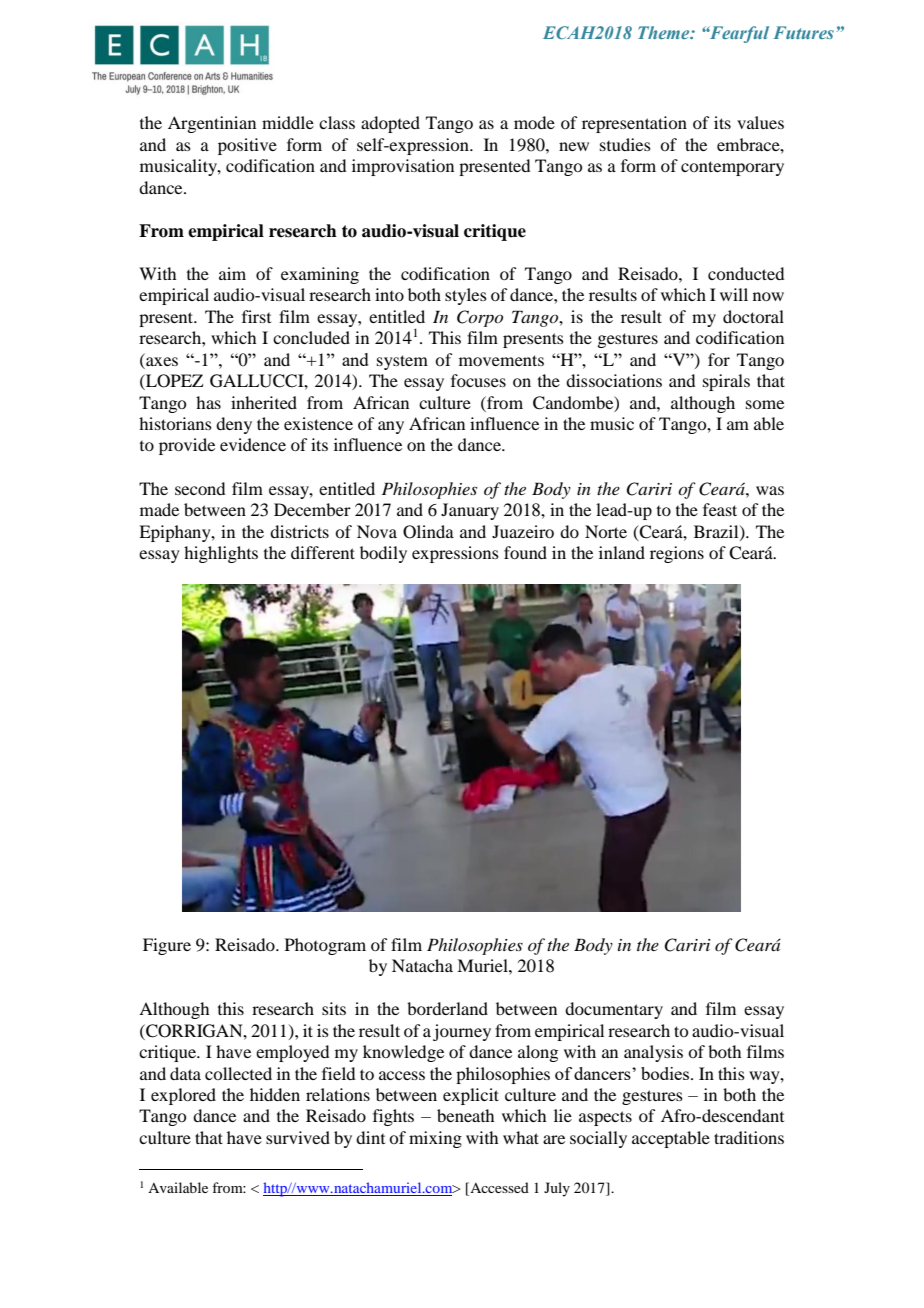 Image resolution: width=924 pixels, height=1308 pixels. What do you see at coordinates (525, 552) in the screenshot?
I see `found` at bounding box center [525, 552].
